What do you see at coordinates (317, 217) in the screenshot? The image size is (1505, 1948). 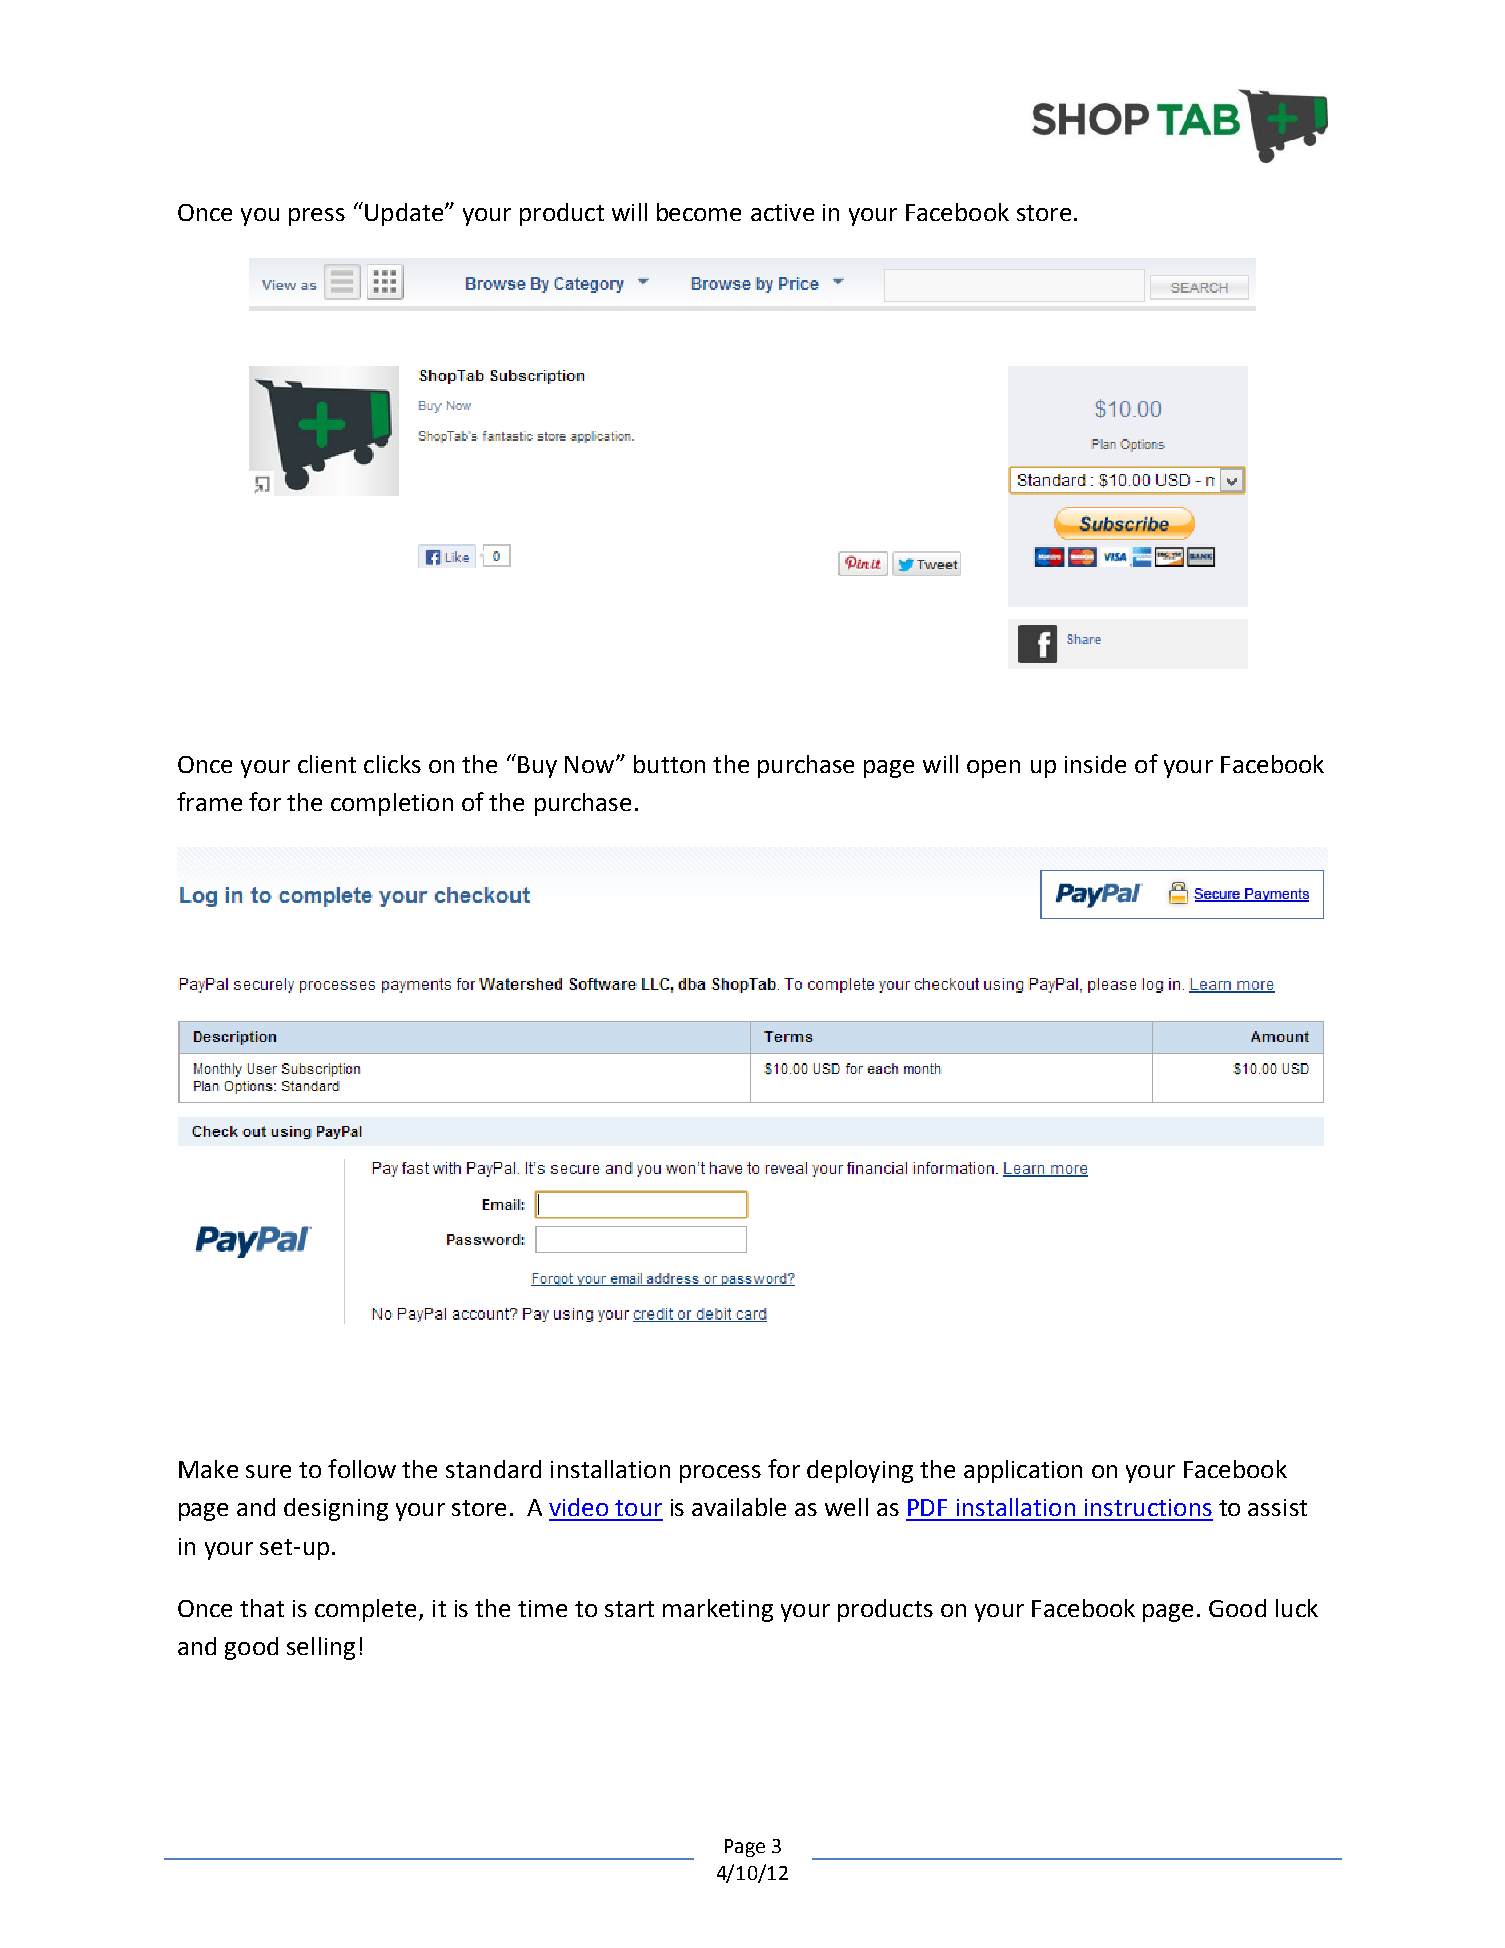 I see `press` at bounding box center [317, 217].
